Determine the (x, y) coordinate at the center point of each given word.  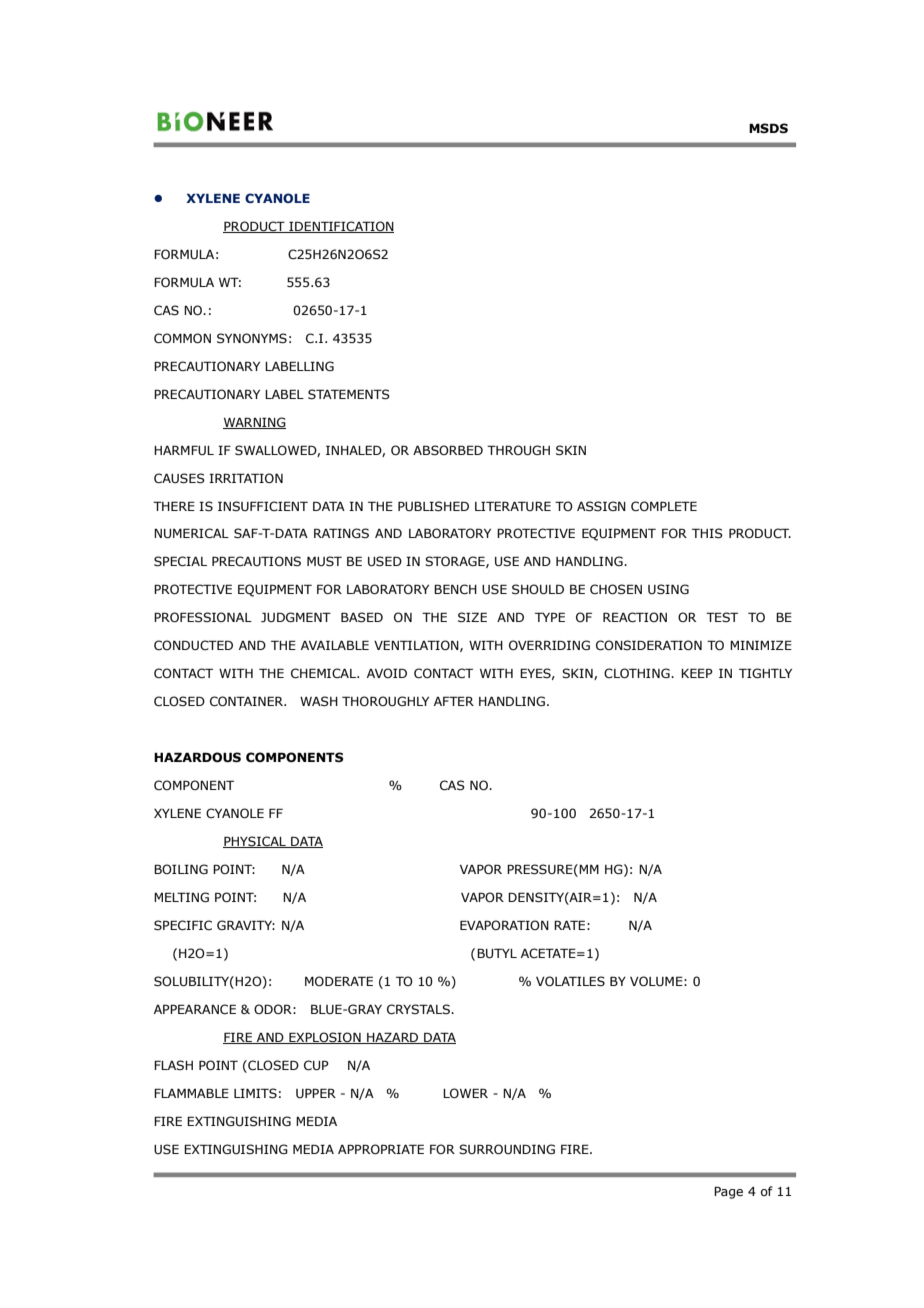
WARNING (254, 423)
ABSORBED (448, 450)
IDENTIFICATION (340, 227)
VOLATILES (570, 981)
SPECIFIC (183, 925)
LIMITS (255, 1093)
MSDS (768, 128)
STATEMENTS (349, 394)
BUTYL (497, 953)
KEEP (697, 673)
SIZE (472, 617)
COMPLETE (664, 506)
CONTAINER (248, 701)
